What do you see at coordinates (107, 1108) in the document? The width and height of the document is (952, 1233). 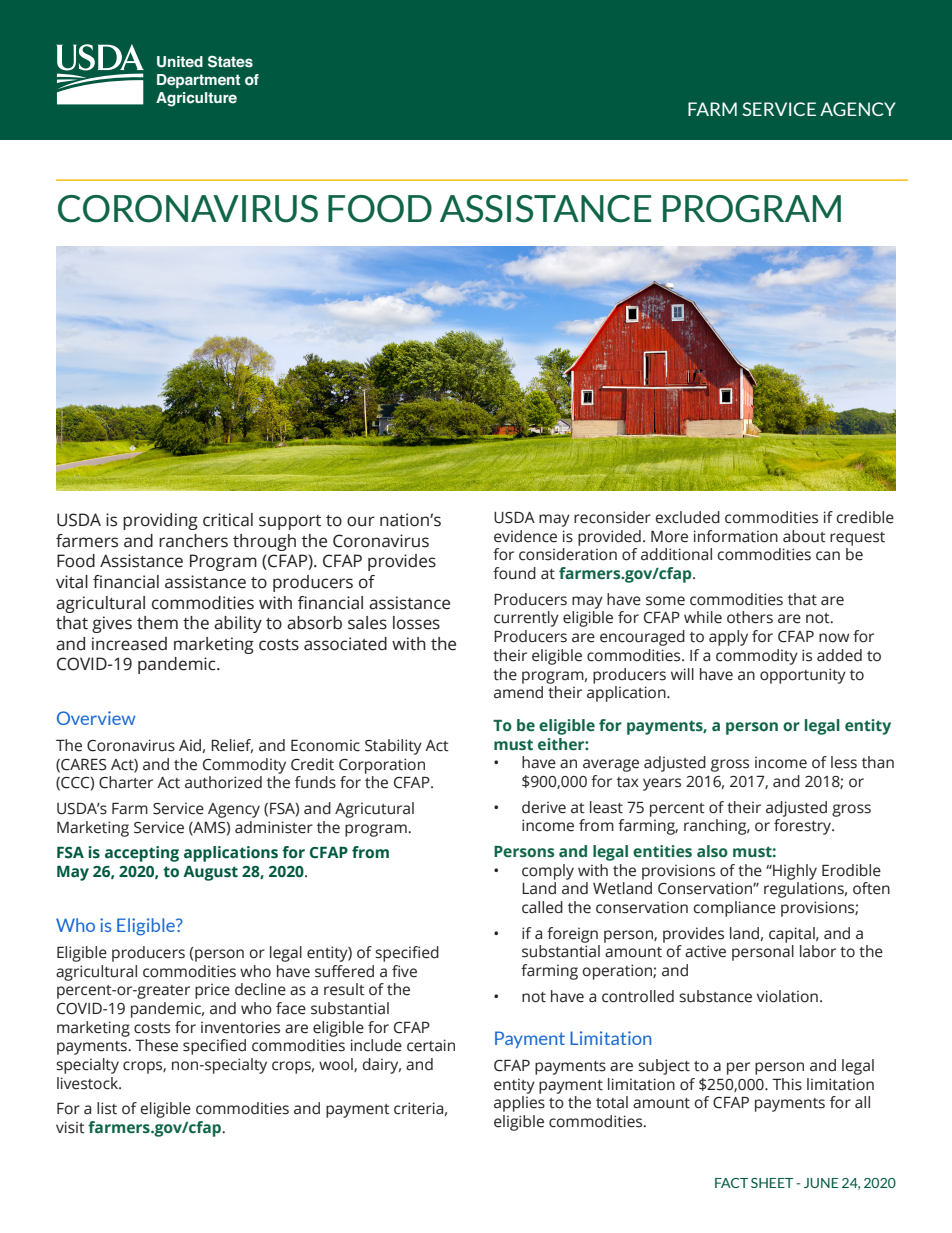 I see `list` at bounding box center [107, 1108].
